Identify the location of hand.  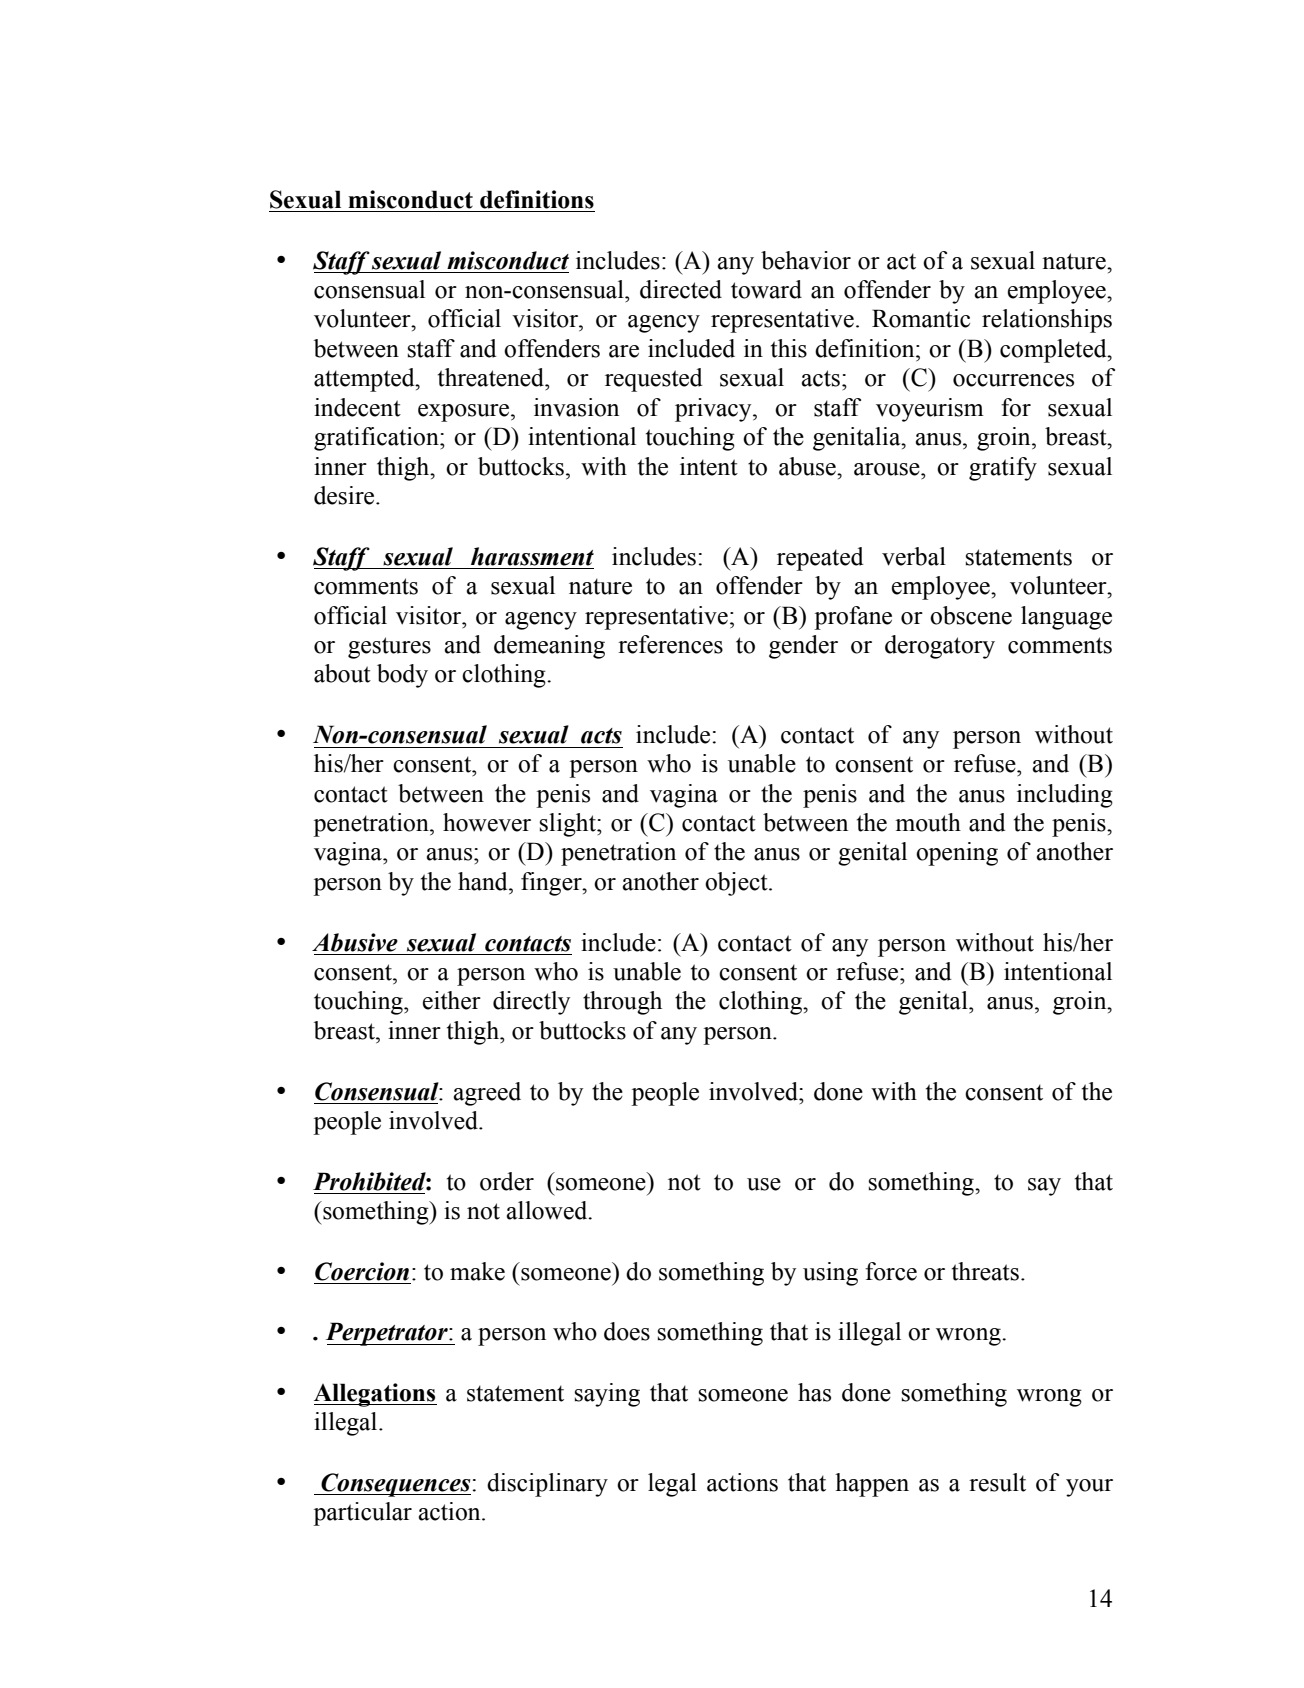
(484, 881).
